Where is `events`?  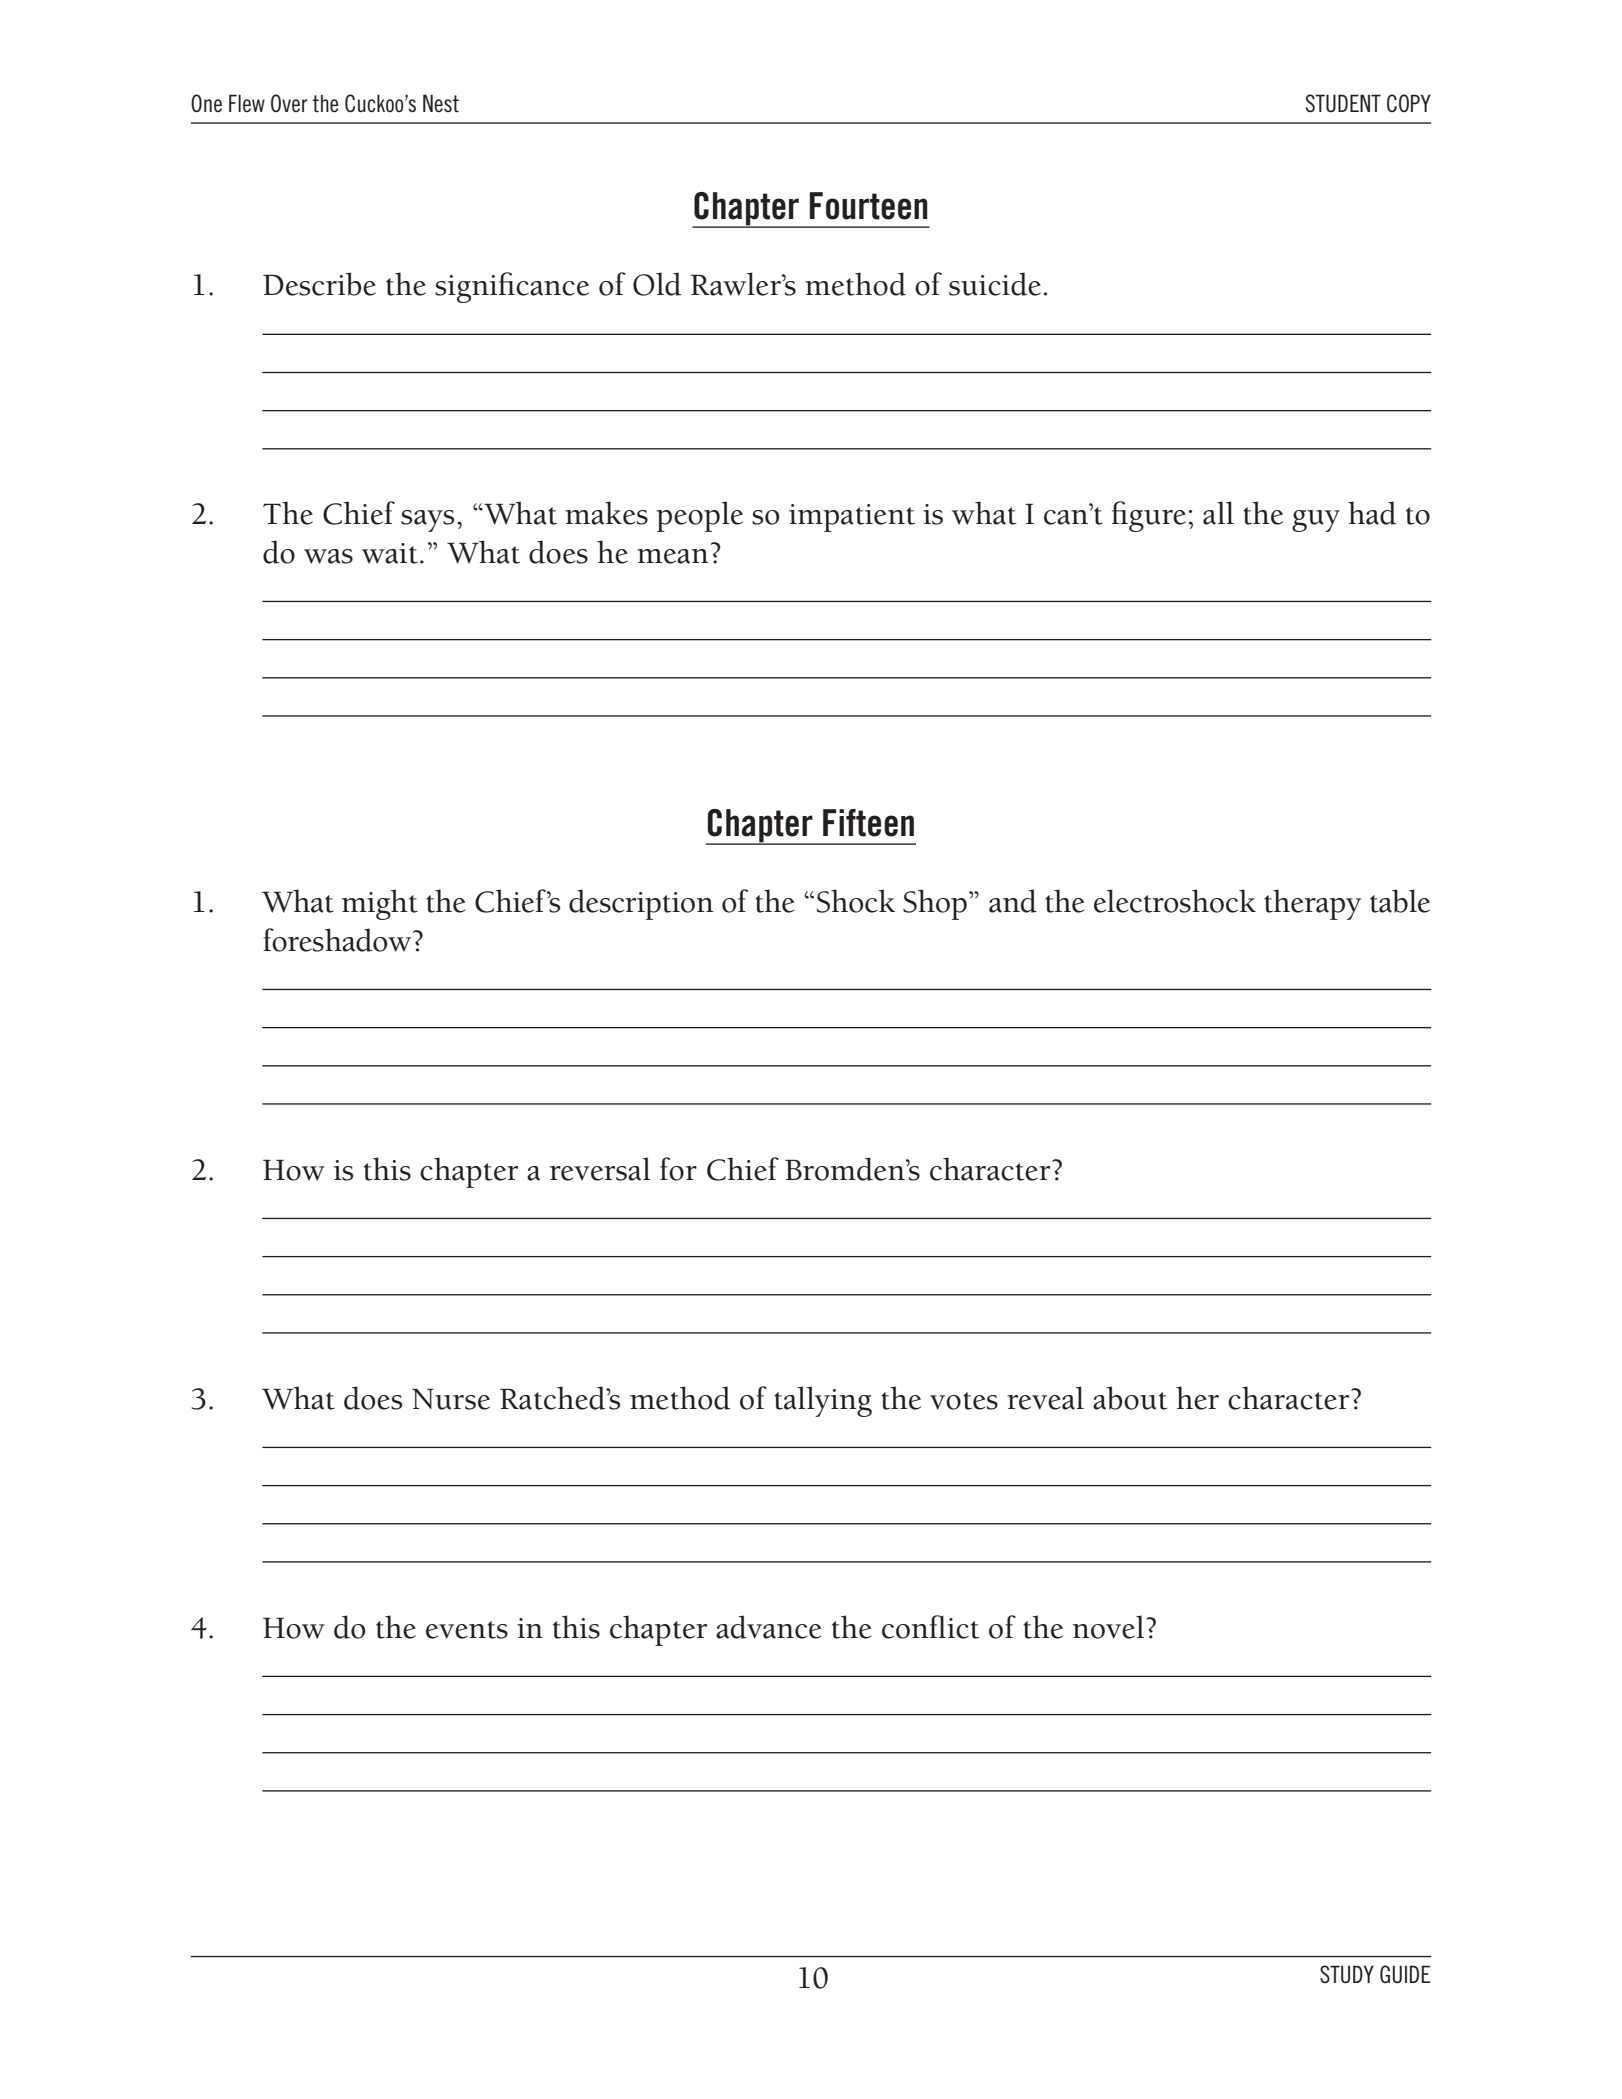 events is located at coordinates (467, 1630).
